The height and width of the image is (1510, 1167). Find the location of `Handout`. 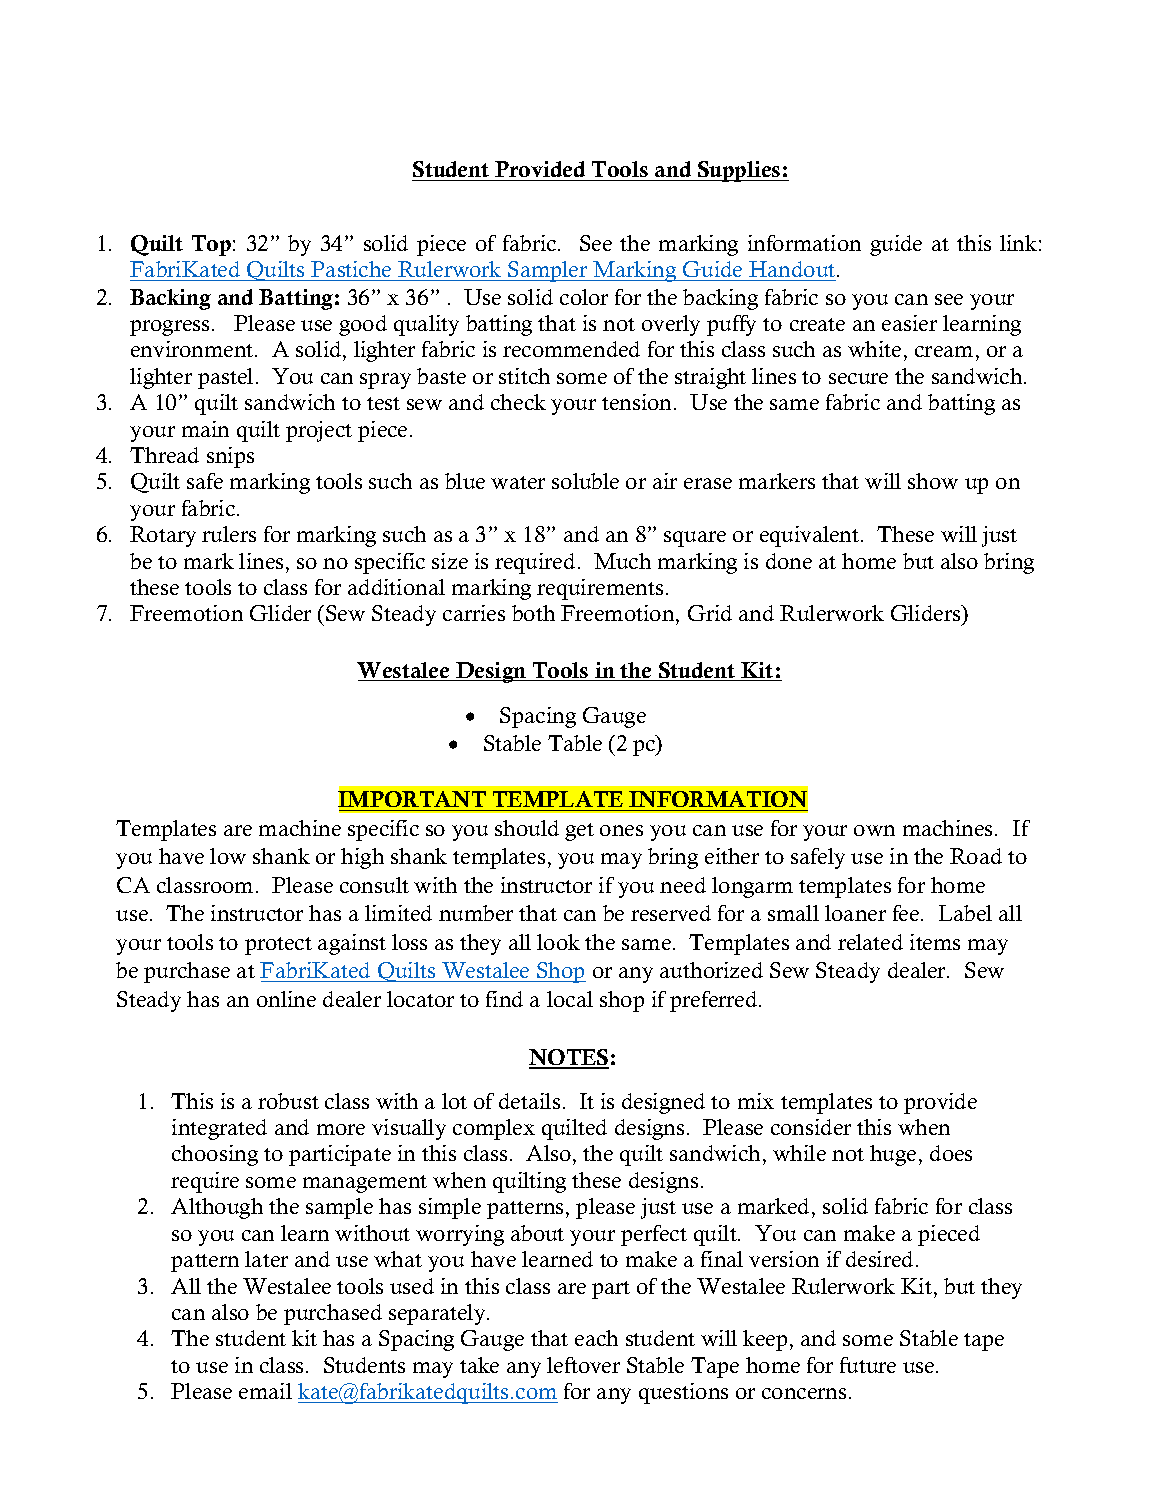

Handout is located at coordinates (792, 271).
